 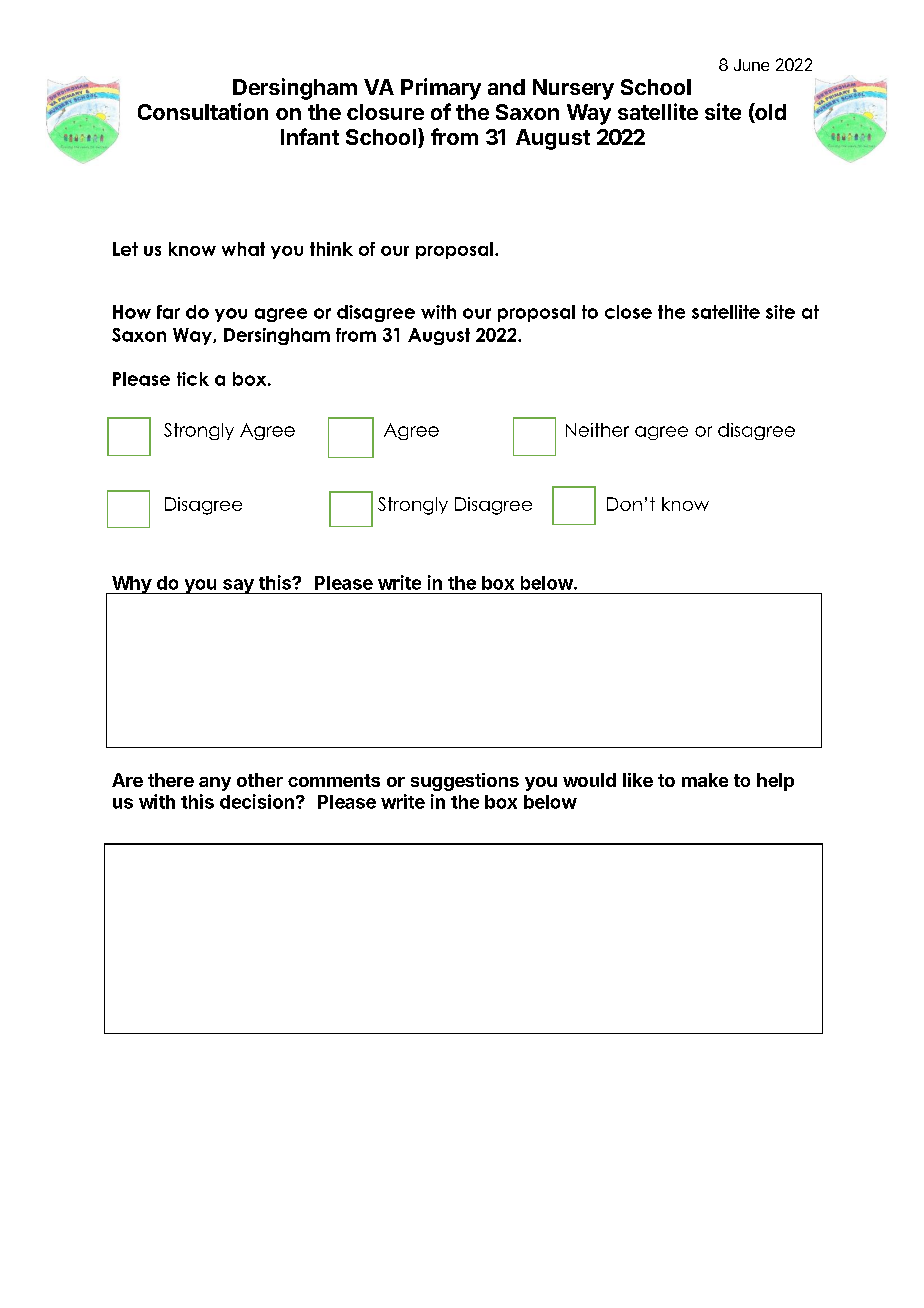 I want to click on suggestions, so click(x=465, y=782).
